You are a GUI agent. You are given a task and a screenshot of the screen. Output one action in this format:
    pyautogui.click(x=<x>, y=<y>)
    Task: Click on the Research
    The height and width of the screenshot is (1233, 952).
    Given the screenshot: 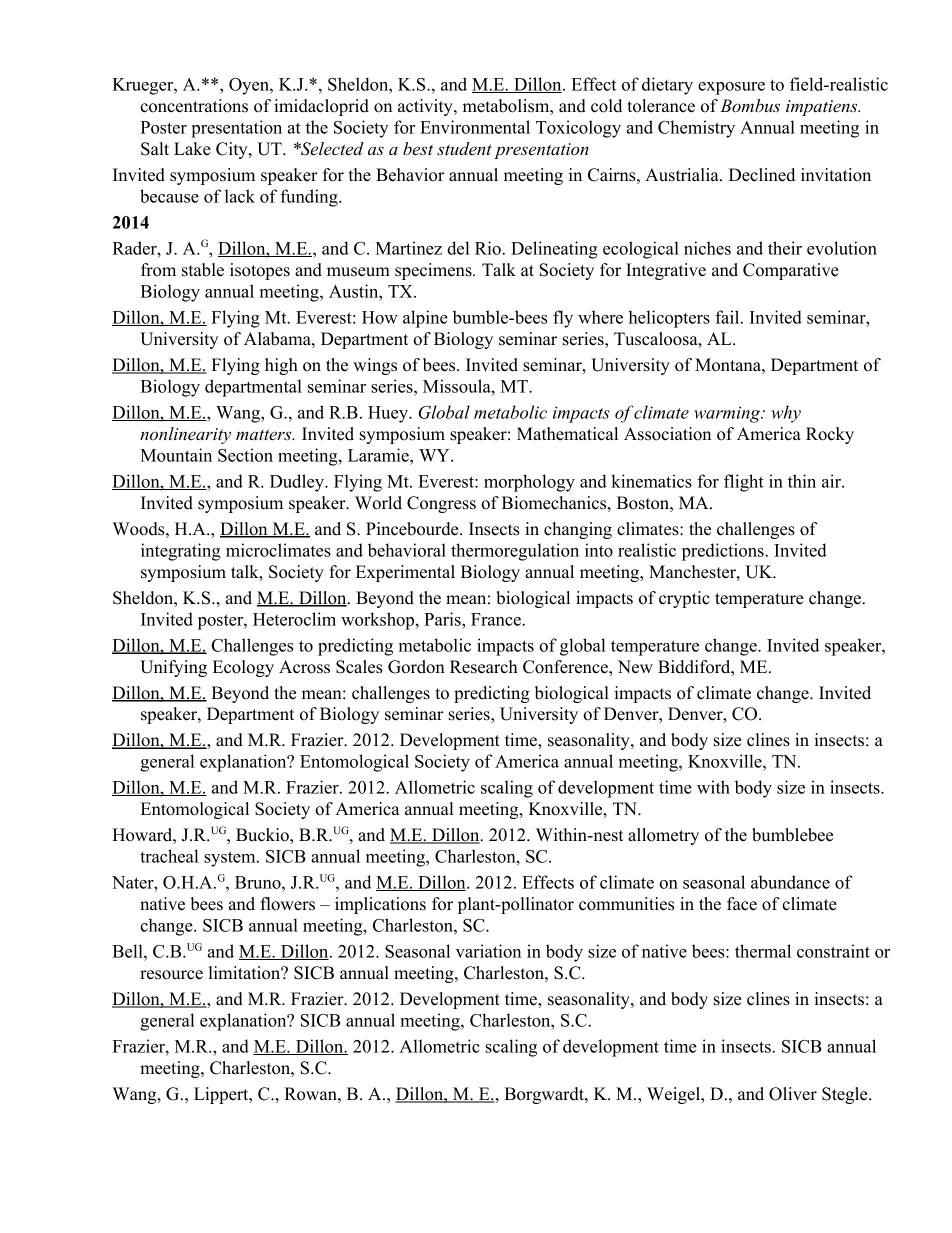 What is the action you would take?
    pyautogui.click(x=484, y=667)
